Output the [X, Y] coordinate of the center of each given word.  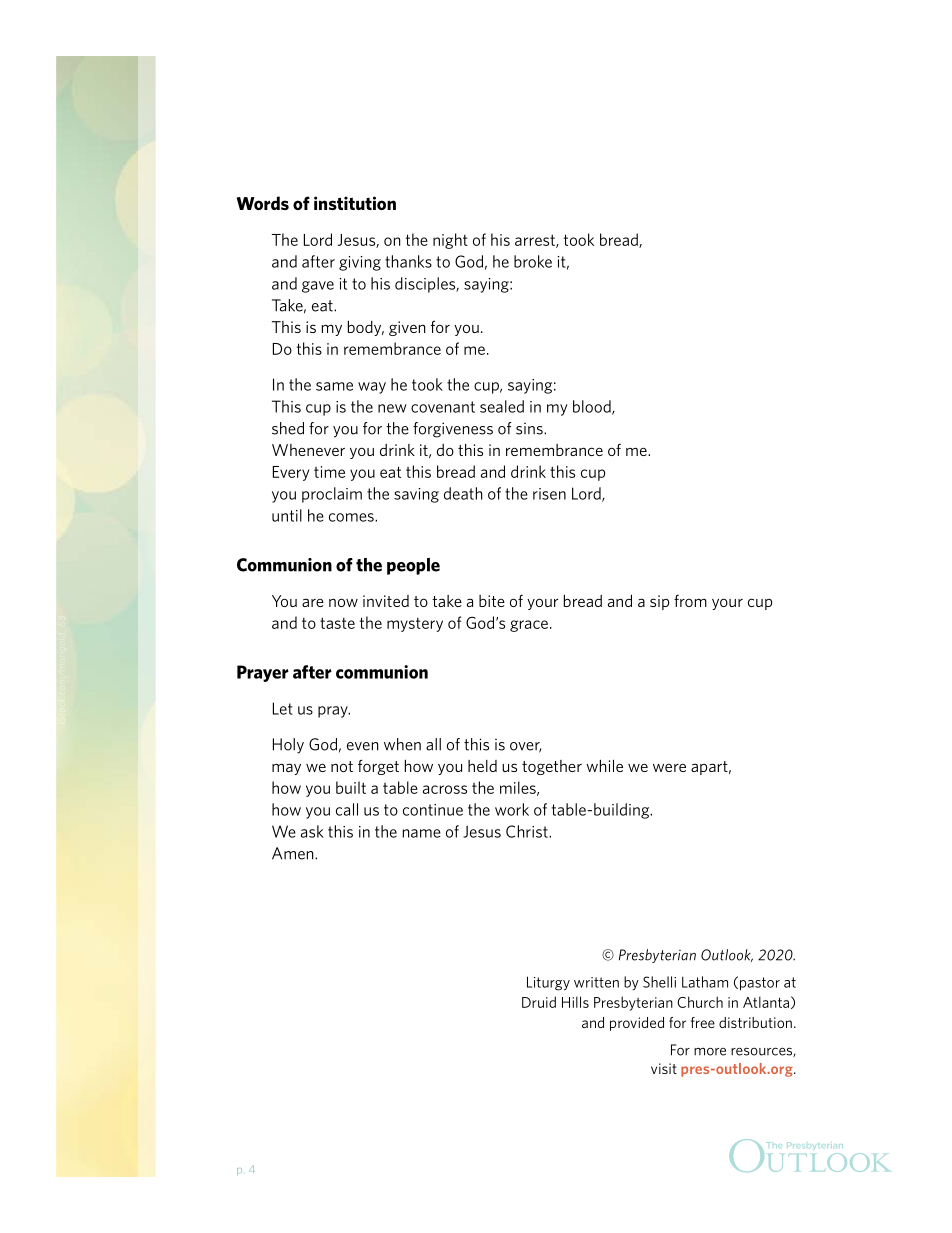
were [669, 768]
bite [492, 601]
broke [533, 261]
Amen [294, 853]
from [690, 601]
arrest [536, 241]
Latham [705, 982]
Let [283, 708]
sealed [502, 406]
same [334, 386]
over [526, 747]
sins [530, 429]
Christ [528, 831]
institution [355, 203]
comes [352, 517]
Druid [539, 1002]
